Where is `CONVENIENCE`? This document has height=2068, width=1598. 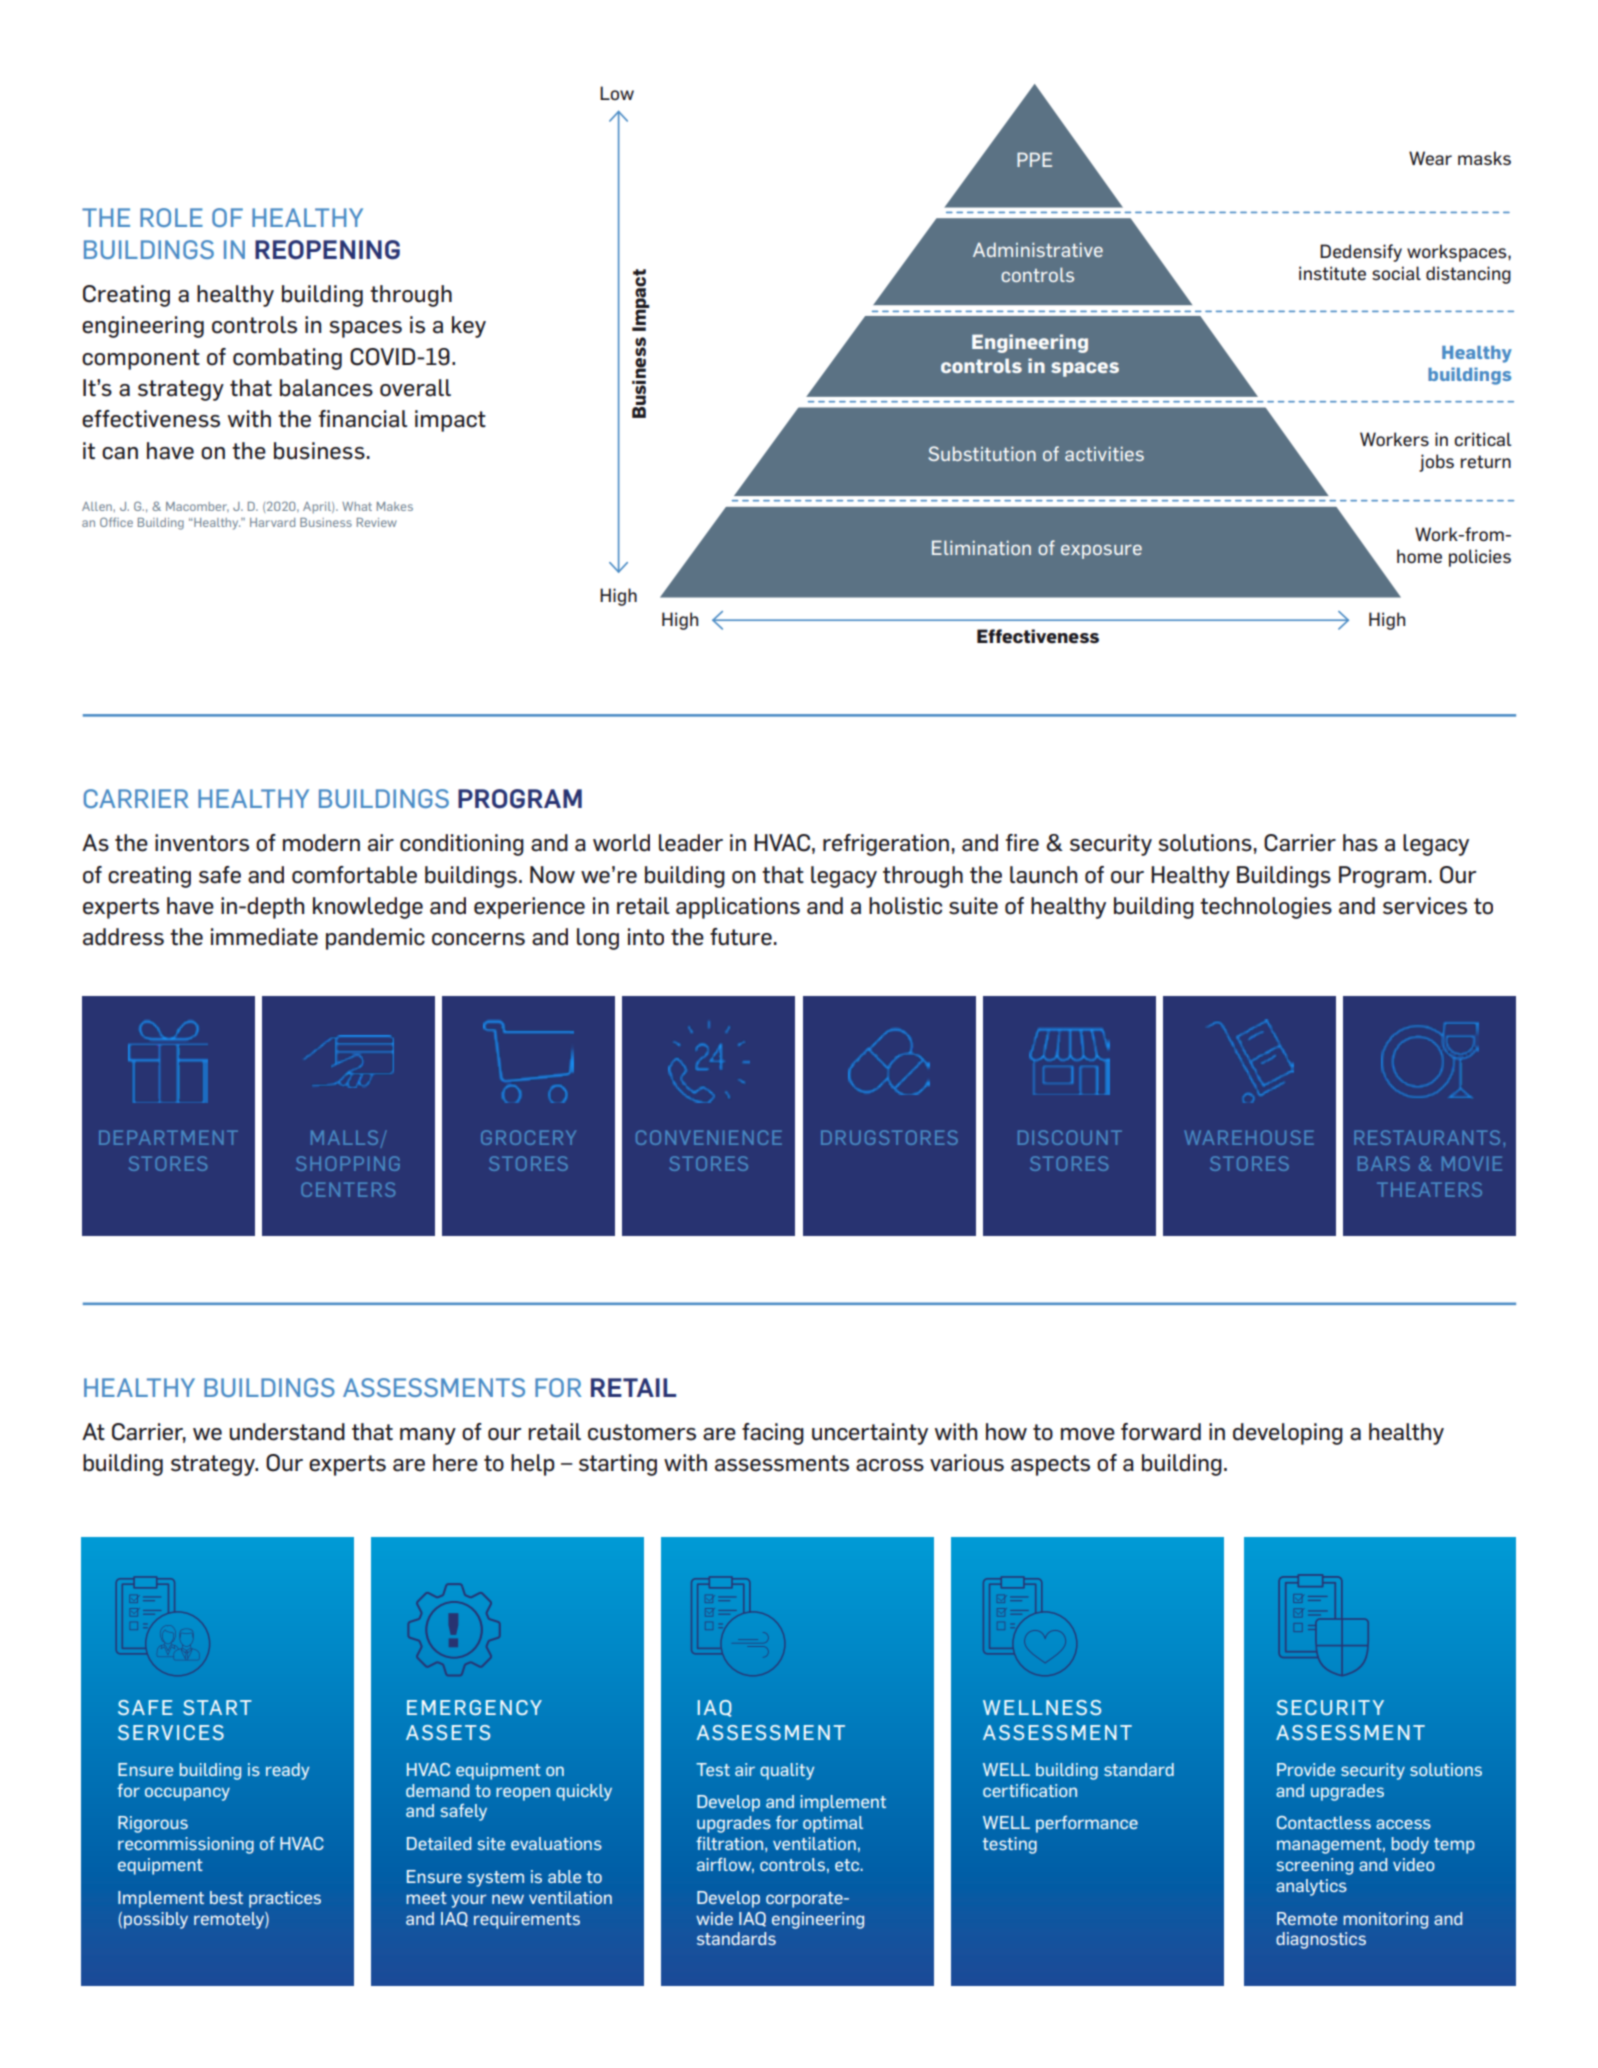 CONVENIENCE is located at coordinates (709, 1137).
